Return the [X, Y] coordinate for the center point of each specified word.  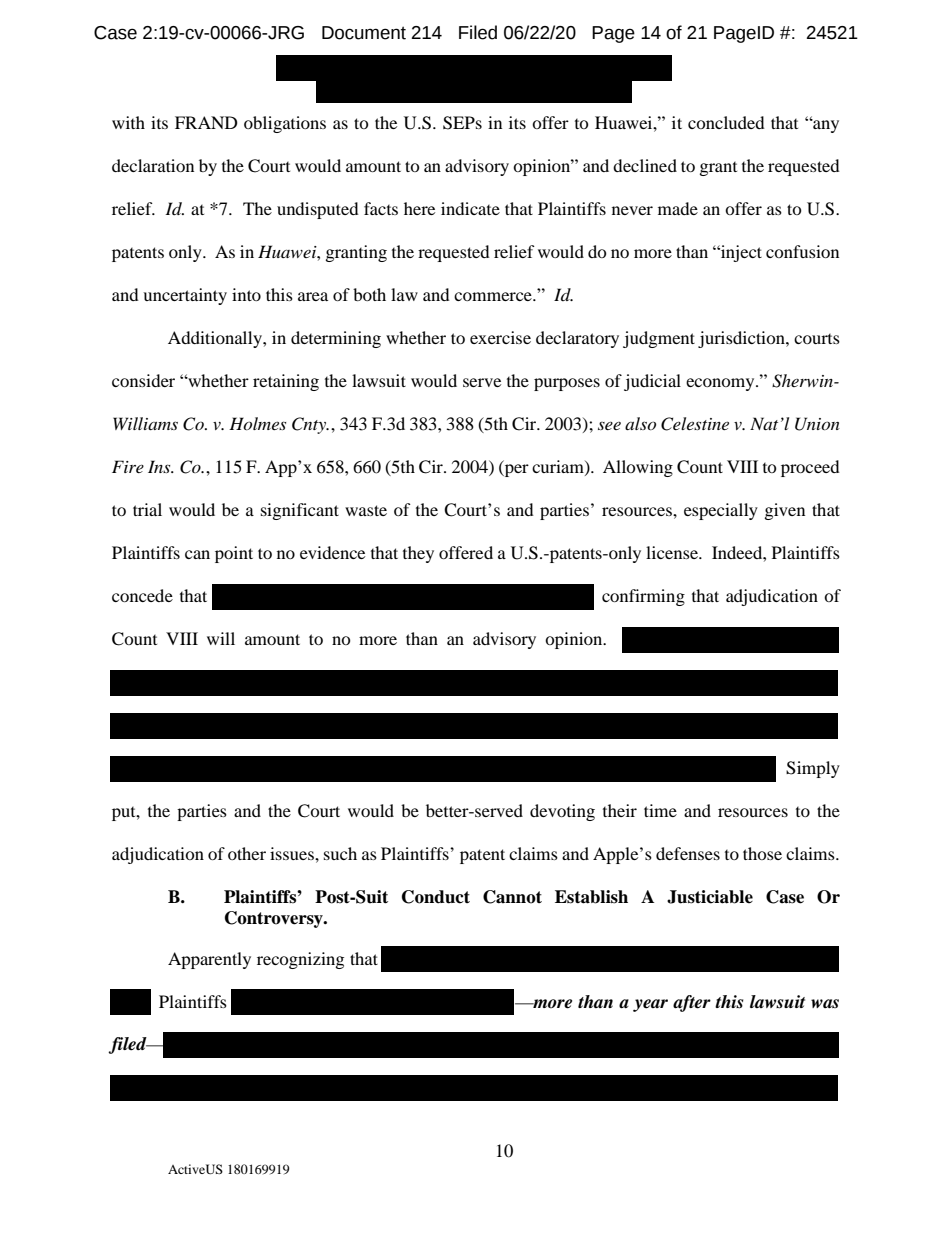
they [418, 554]
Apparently [209, 960]
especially [721, 511]
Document [364, 33]
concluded [726, 122]
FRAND [206, 122]
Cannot [512, 897]
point [234, 554]
